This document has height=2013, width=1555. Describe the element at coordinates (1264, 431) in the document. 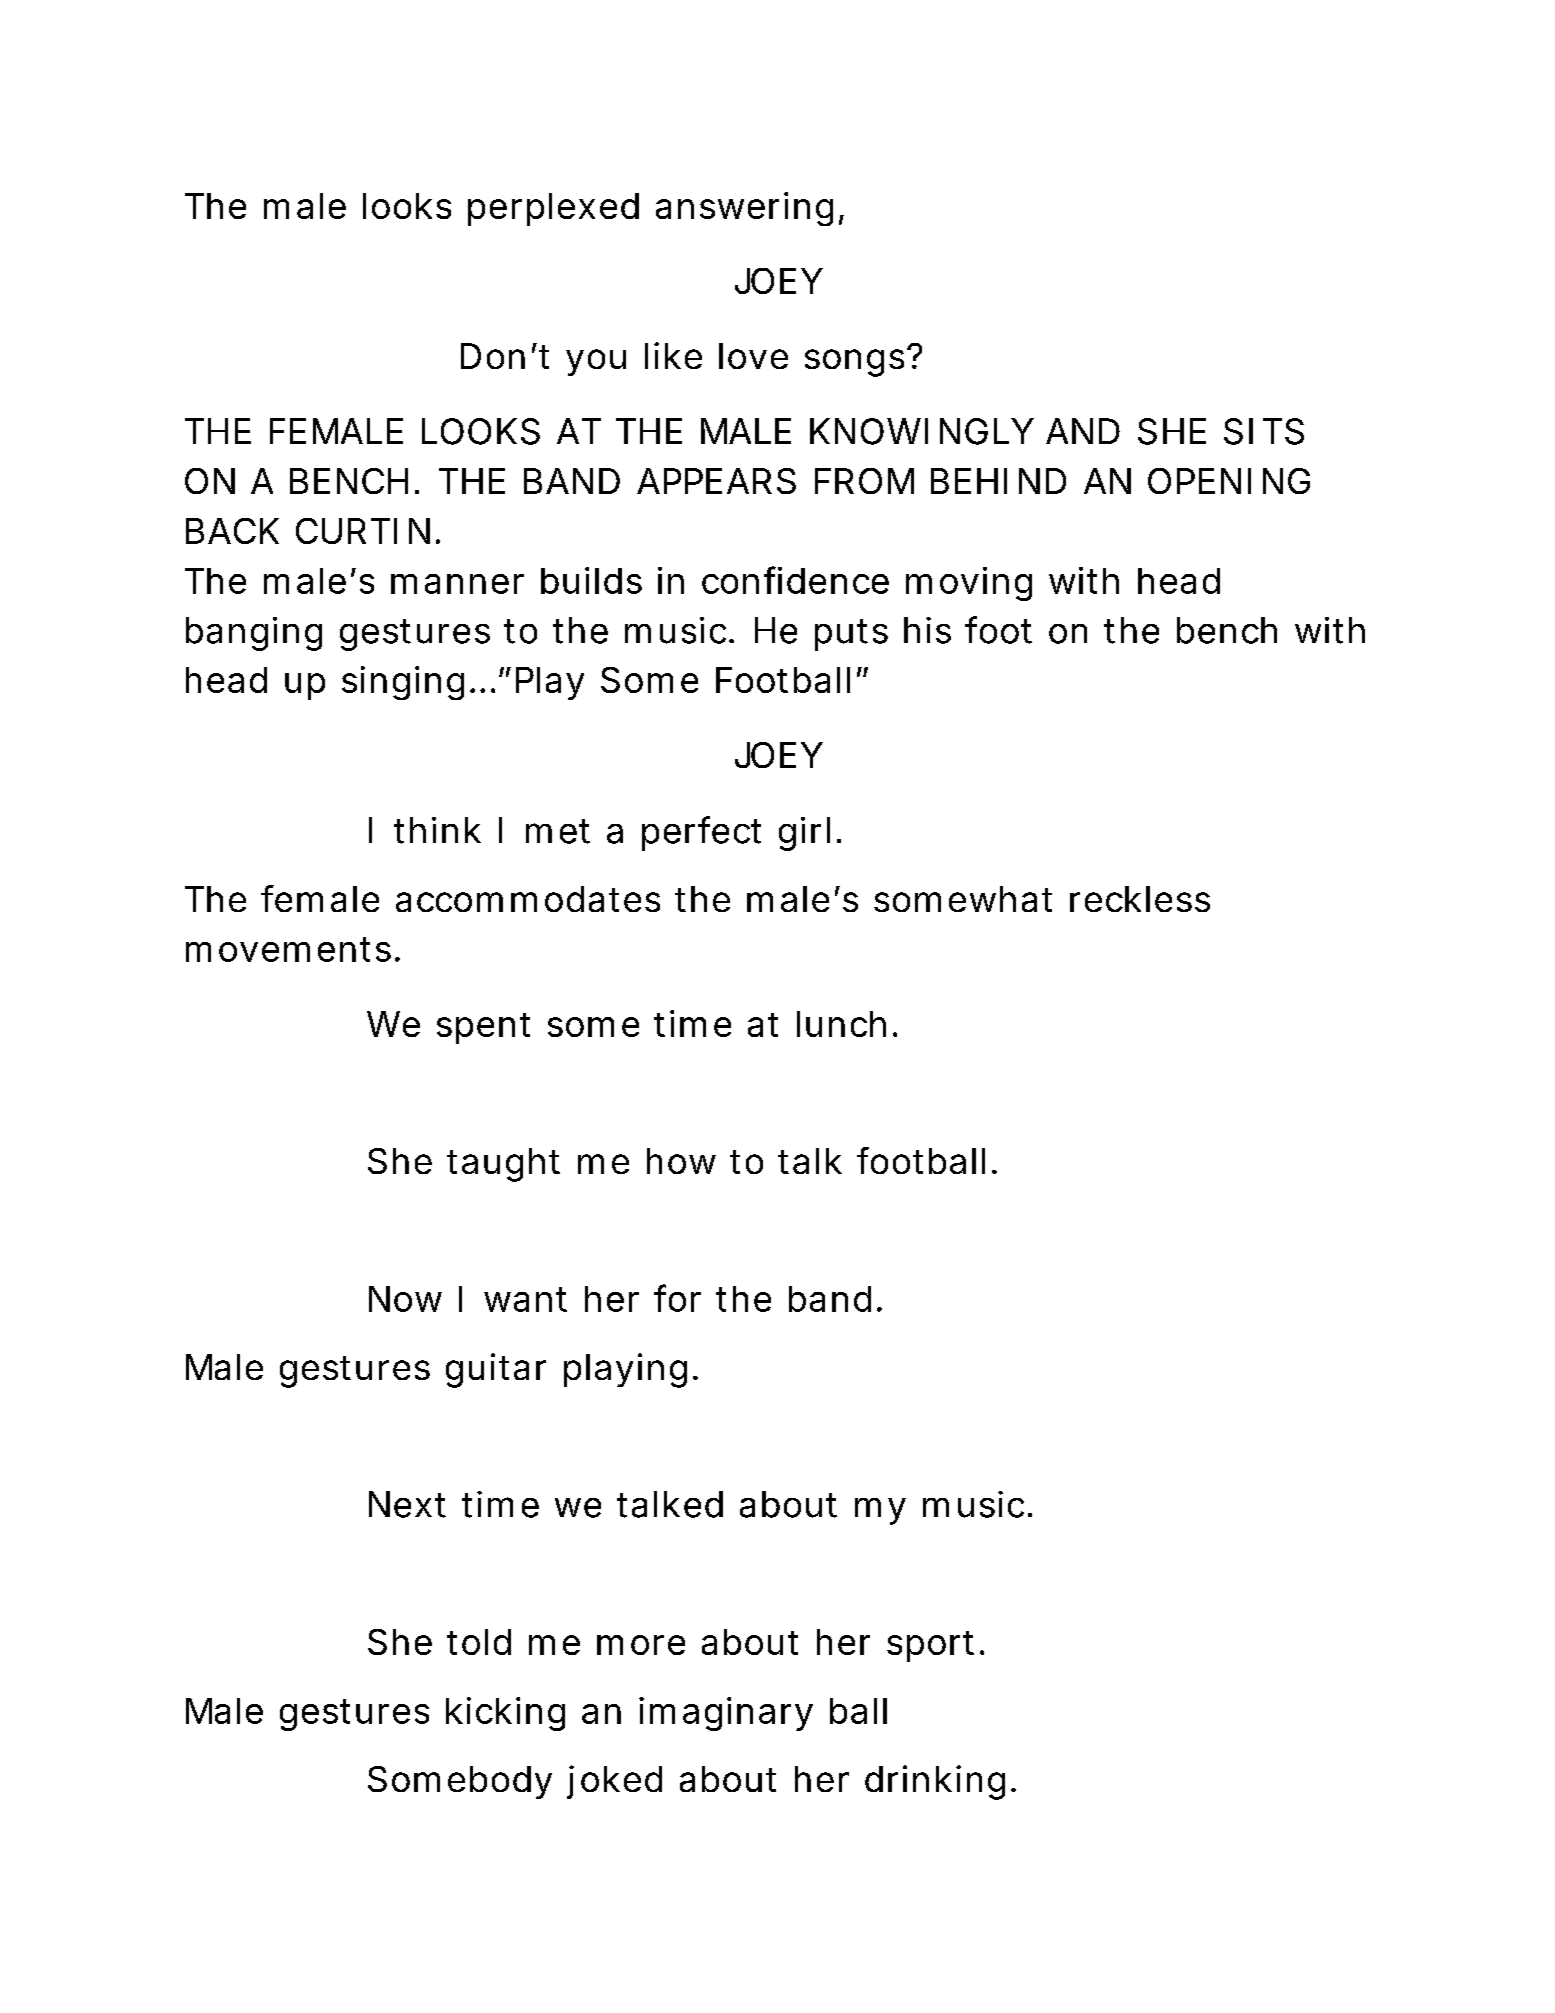

I see `SITS` at that location.
